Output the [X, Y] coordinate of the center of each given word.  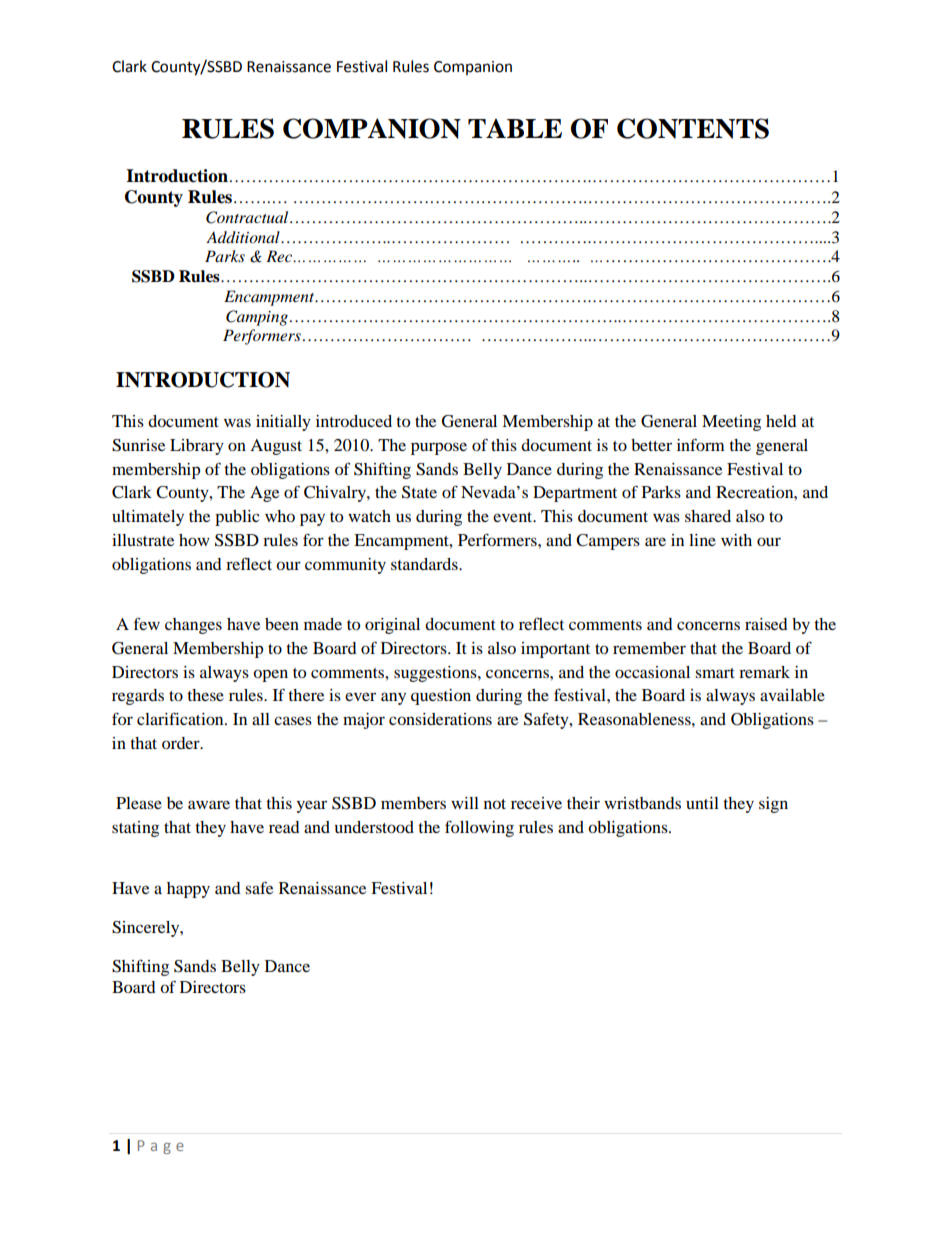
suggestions [436, 674]
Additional [244, 237]
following [479, 828]
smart [715, 673]
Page [161, 1147]
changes [193, 626]
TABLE [515, 128]
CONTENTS [693, 128]
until [702, 803]
